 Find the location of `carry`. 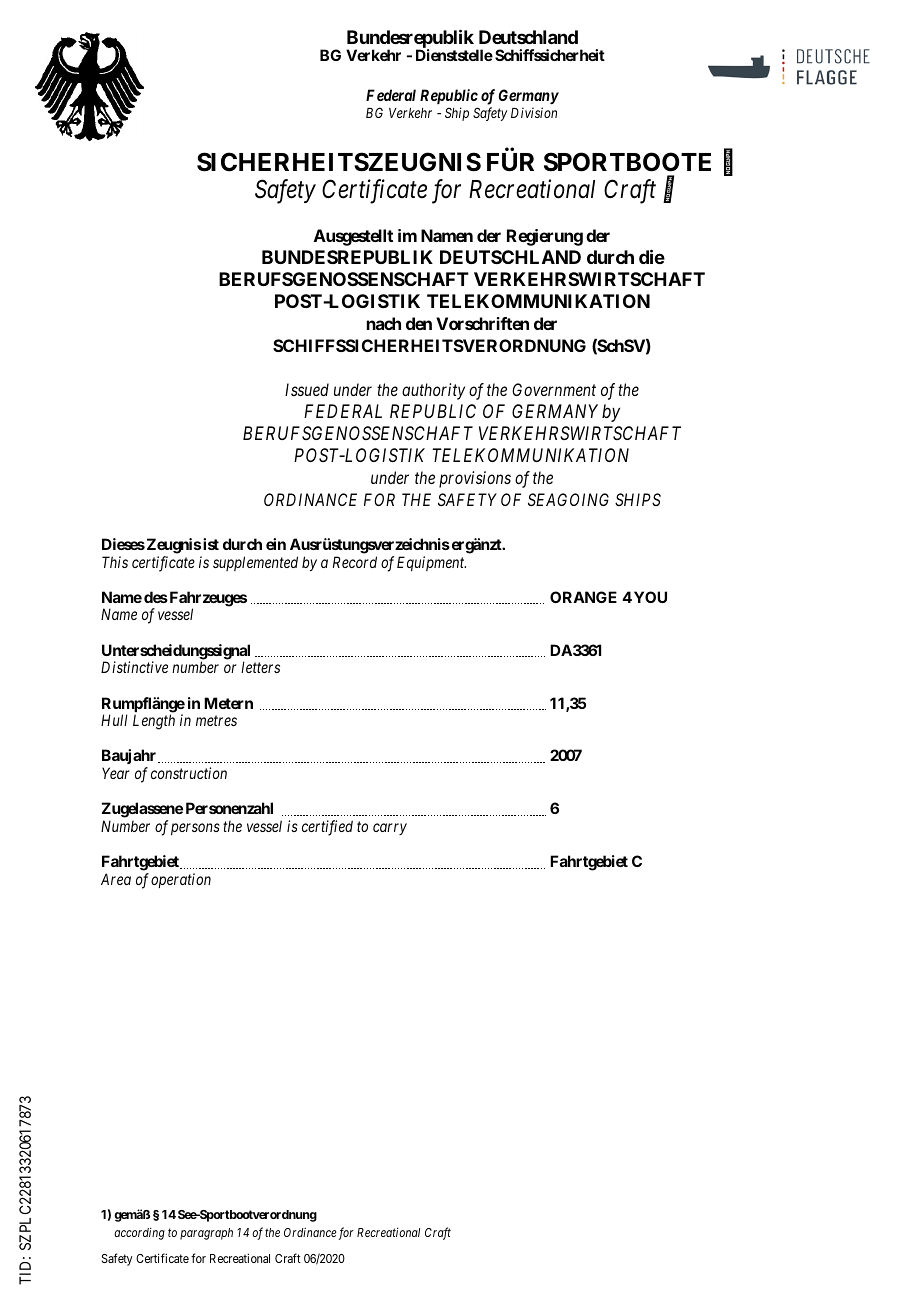

carry is located at coordinates (390, 829).
